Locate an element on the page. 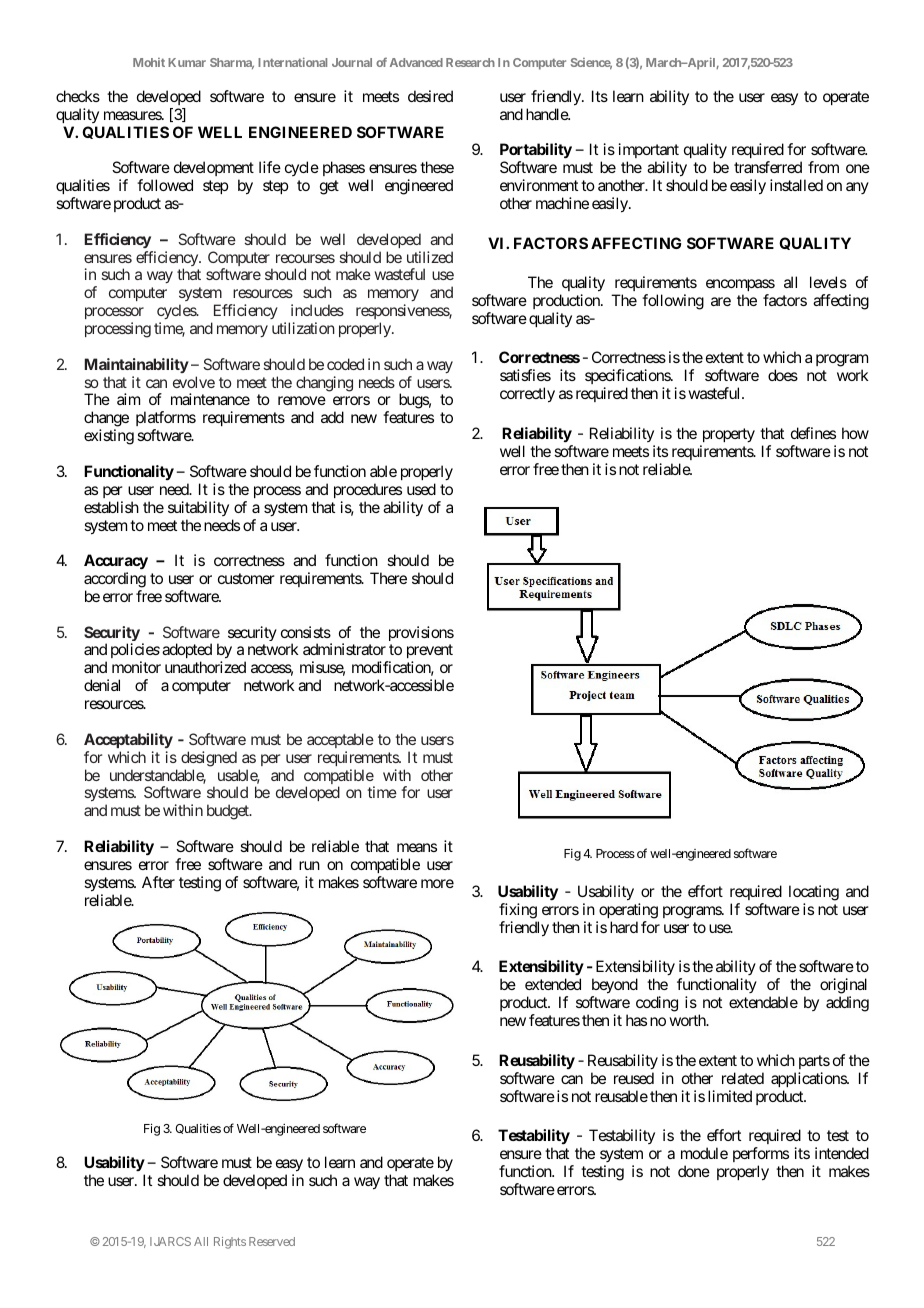  performs is located at coordinates (761, 1154).
